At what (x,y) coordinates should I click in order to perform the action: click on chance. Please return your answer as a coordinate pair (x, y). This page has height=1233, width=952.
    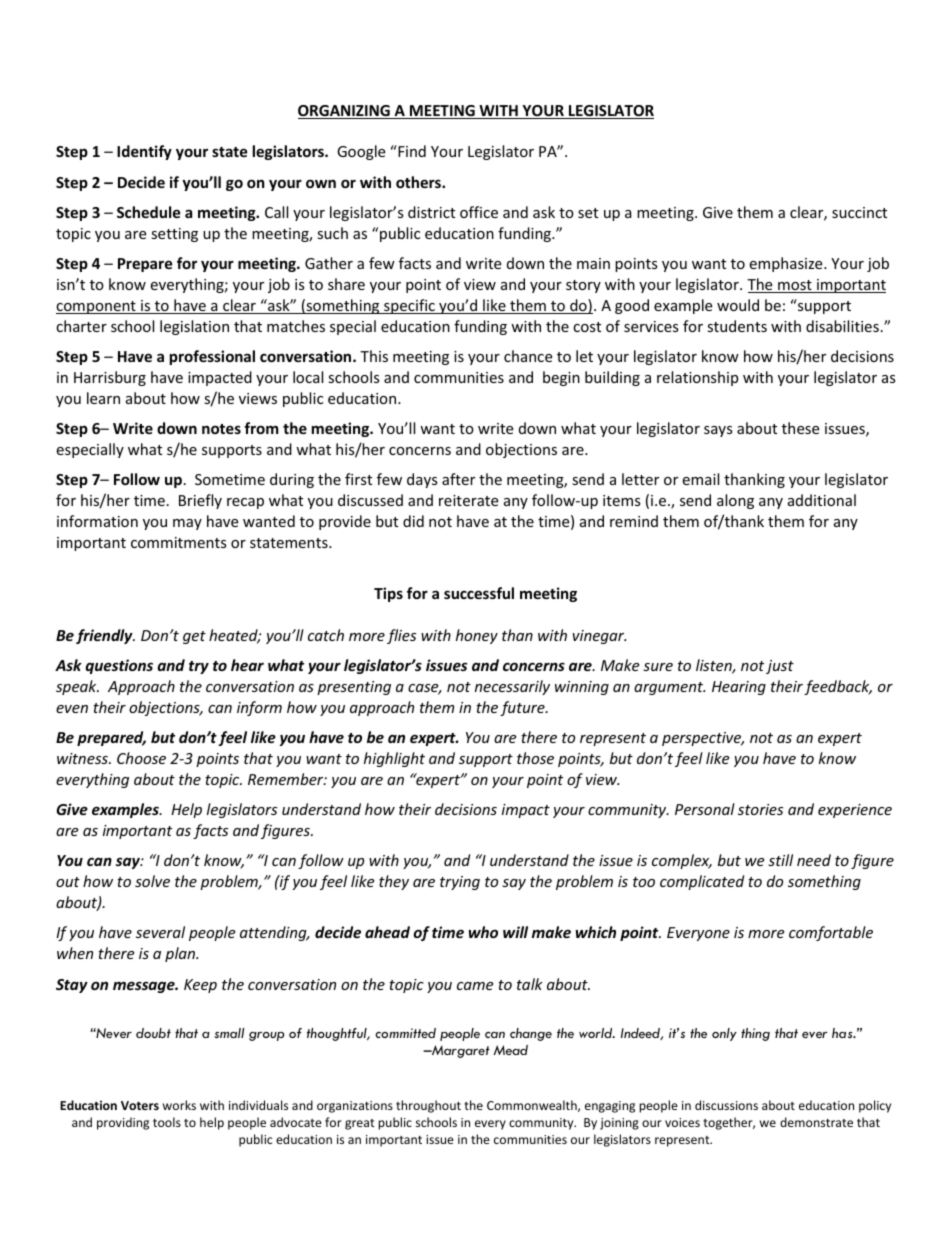
    Looking at the image, I should click on (528, 356).
